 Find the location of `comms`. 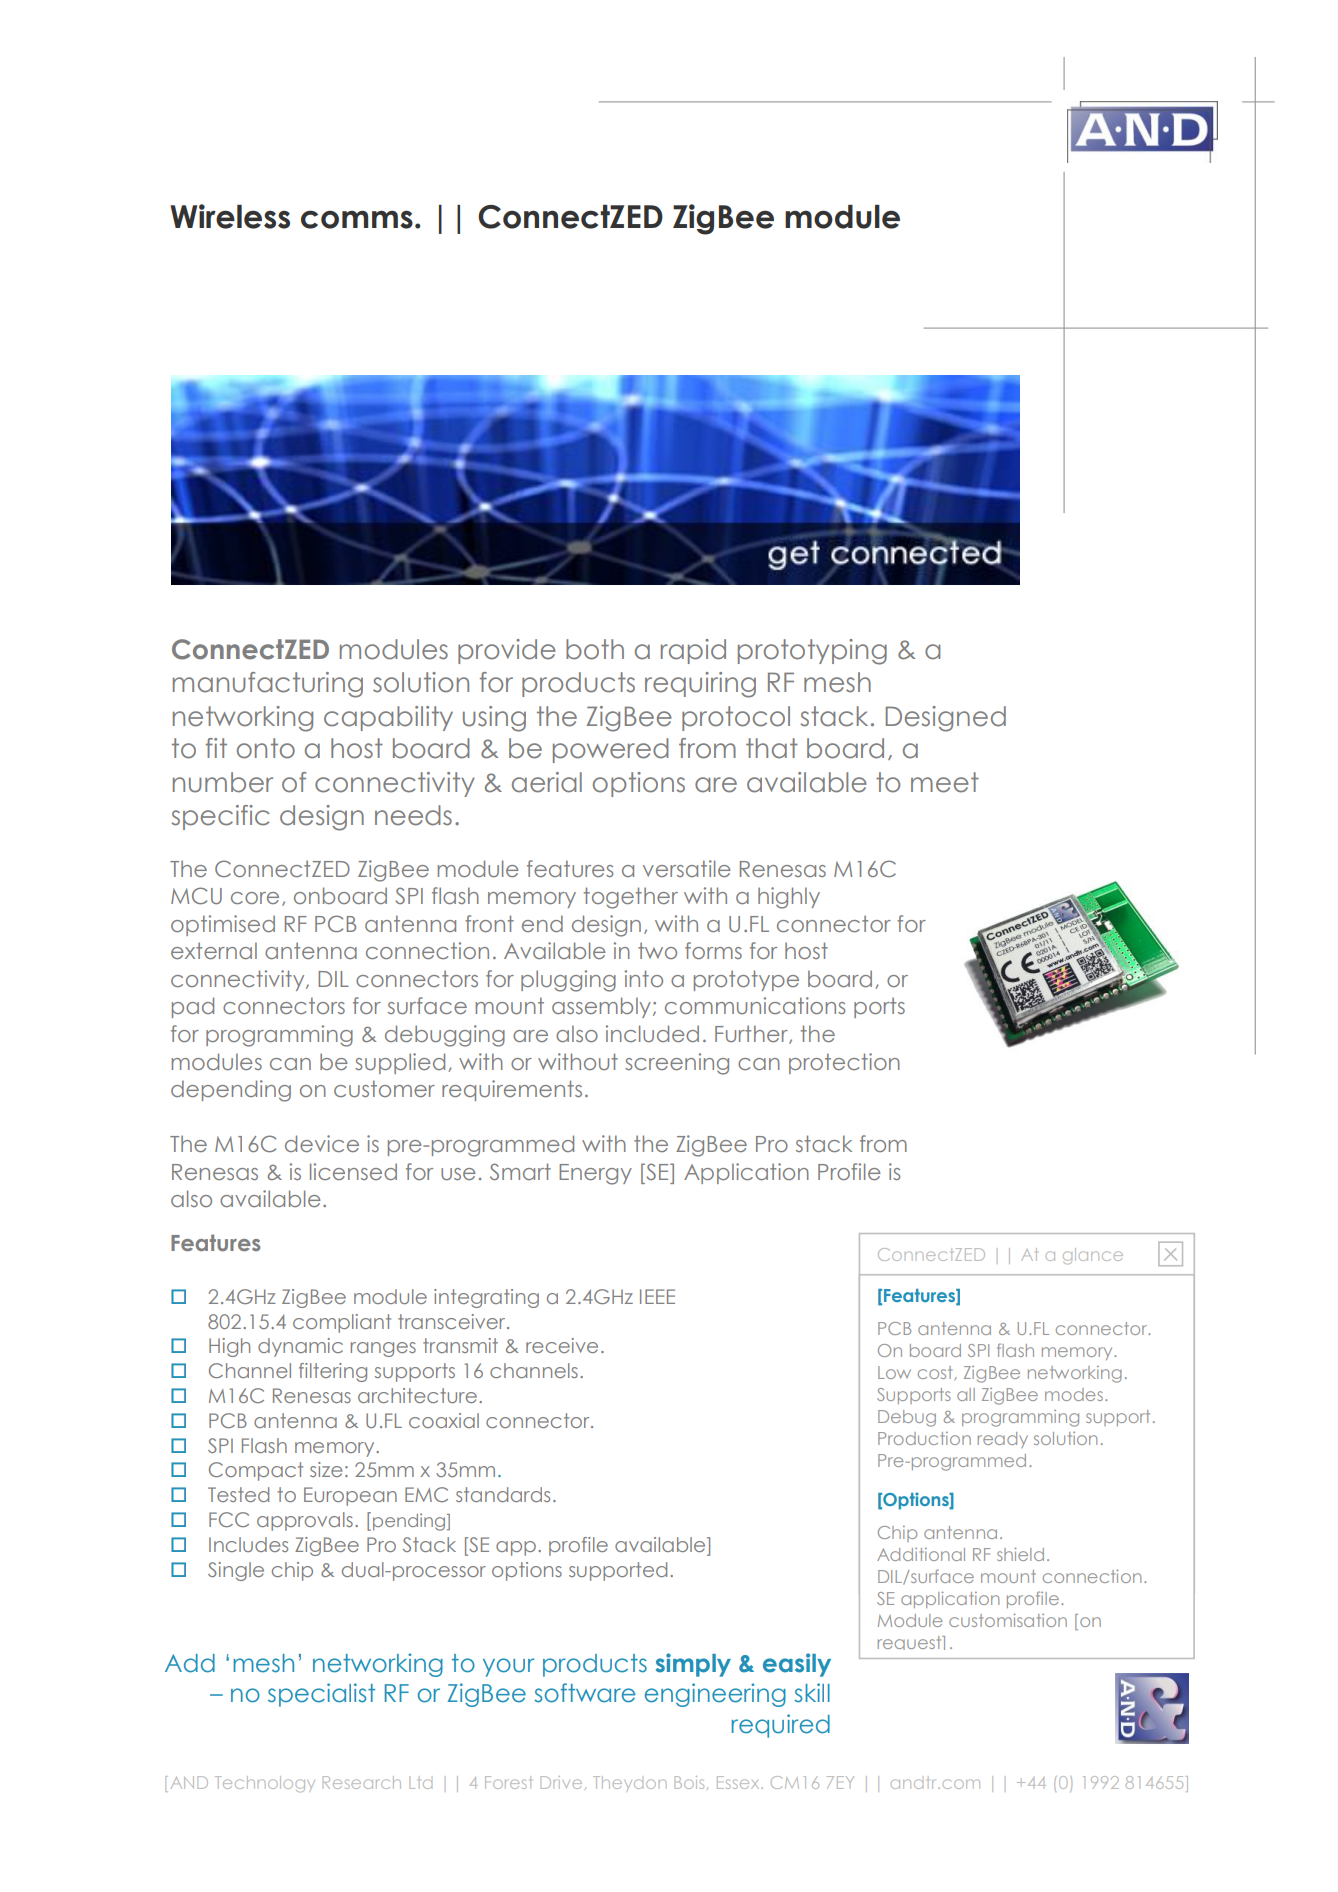

comms is located at coordinates (357, 219).
